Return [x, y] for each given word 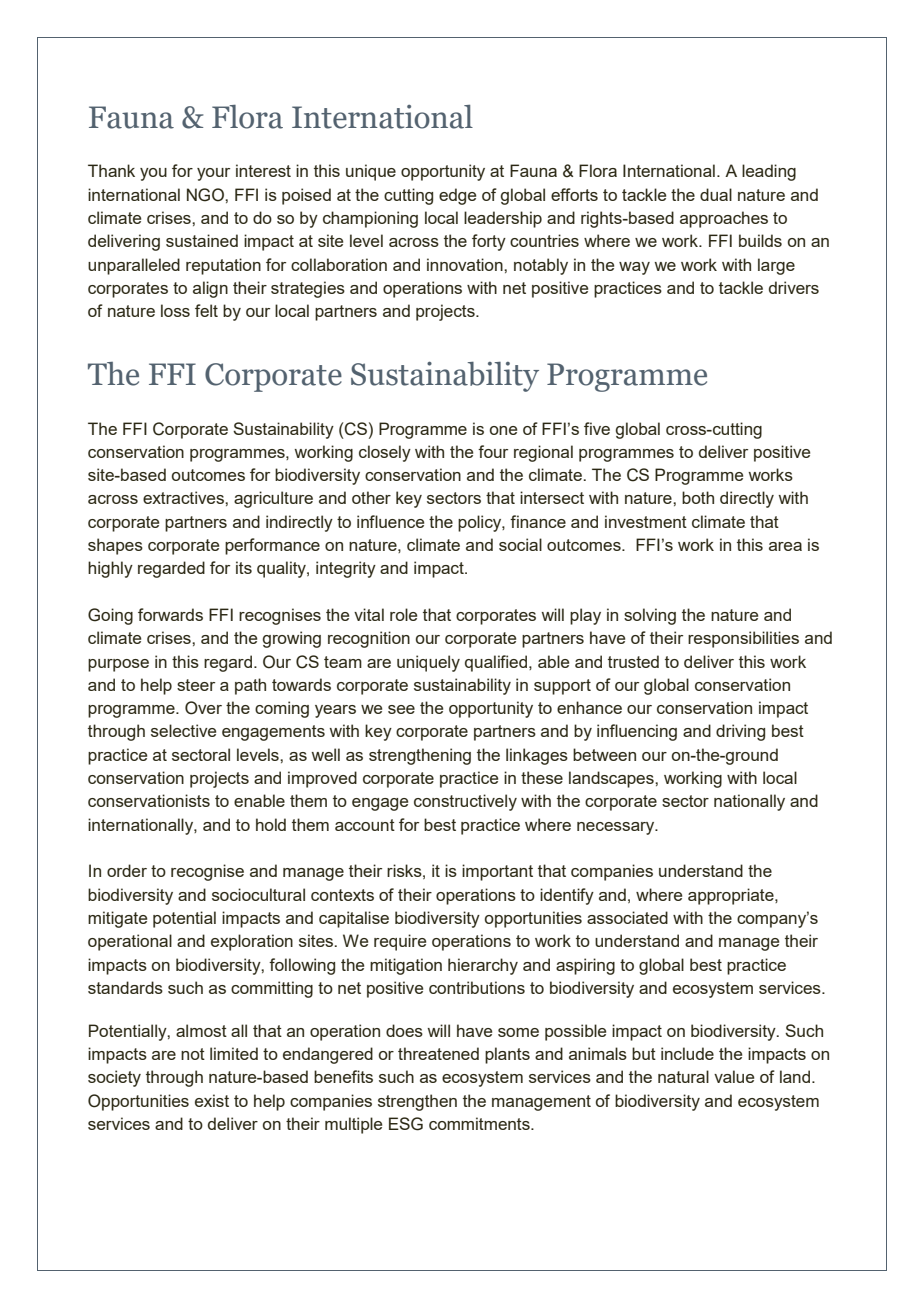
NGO [206, 195]
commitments [480, 1123]
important [497, 872]
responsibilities [743, 639]
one [503, 430]
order [127, 870]
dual [716, 194]
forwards [170, 614]
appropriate [732, 896]
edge [457, 196]
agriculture [273, 499]
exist [212, 1100]
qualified [497, 663]
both [698, 497]
